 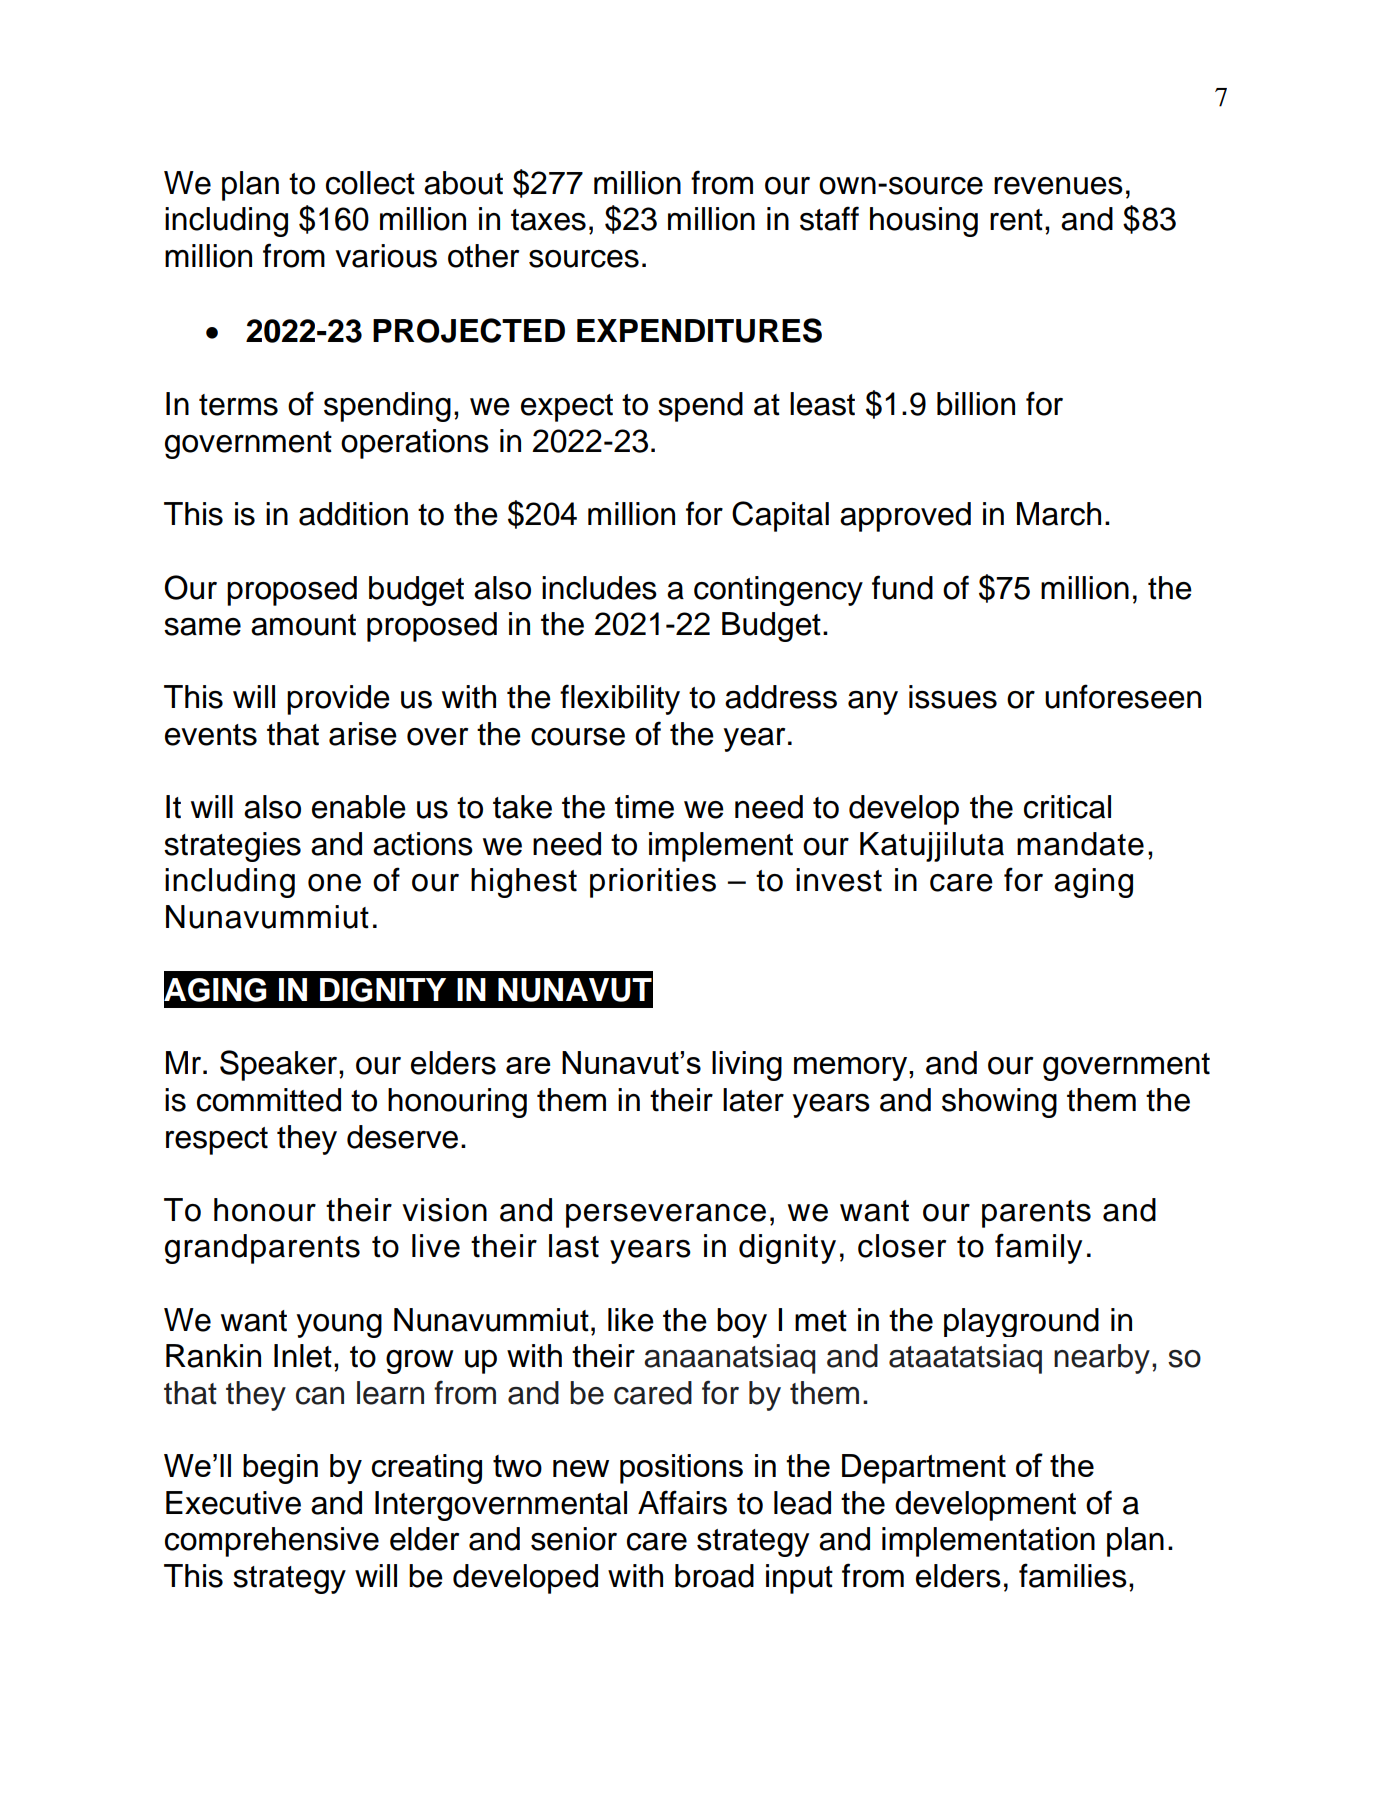 I want to click on collect, so click(x=370, y=183).
